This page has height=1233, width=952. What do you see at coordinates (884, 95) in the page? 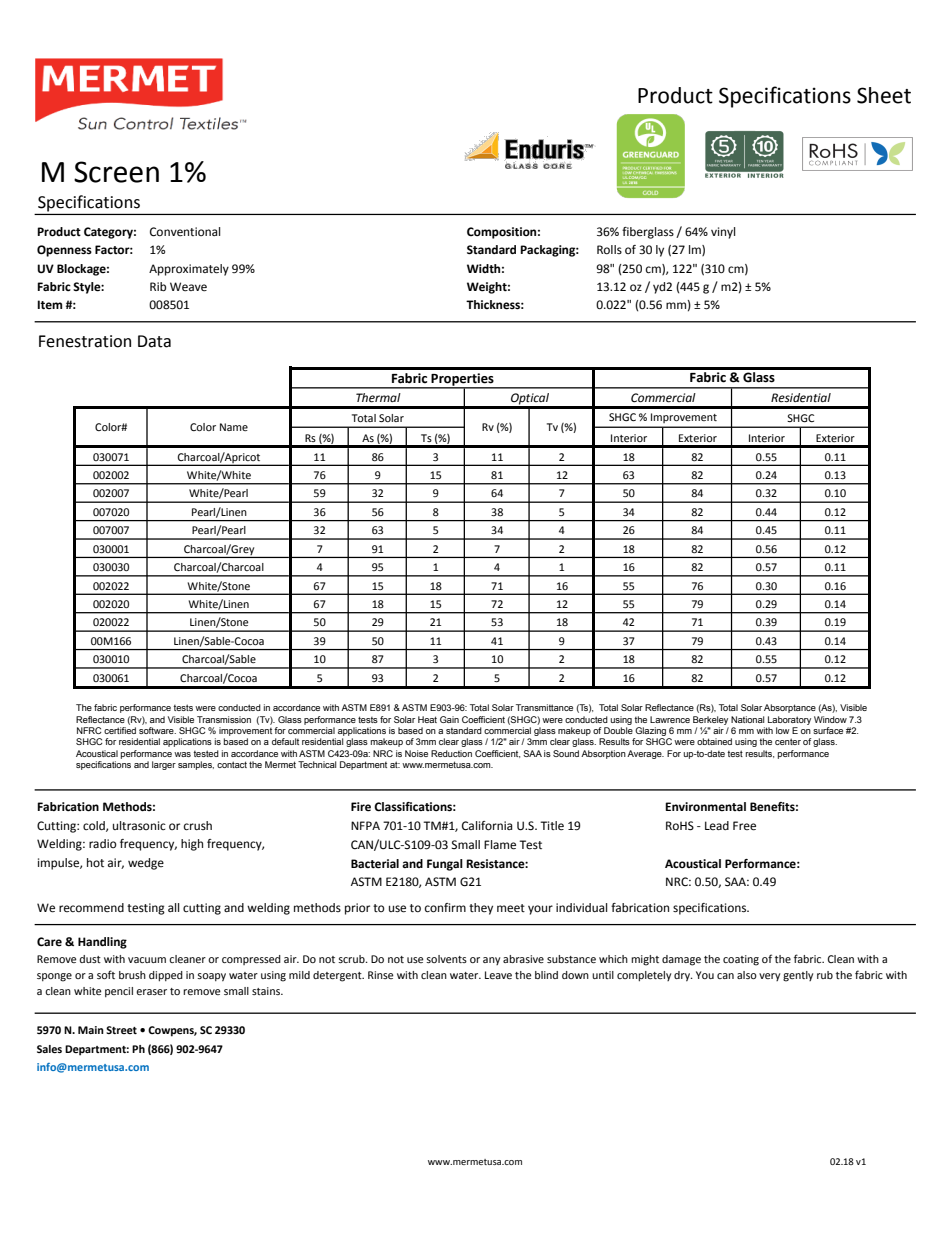
I see `Sheet` at bounding box center [884, 95].
